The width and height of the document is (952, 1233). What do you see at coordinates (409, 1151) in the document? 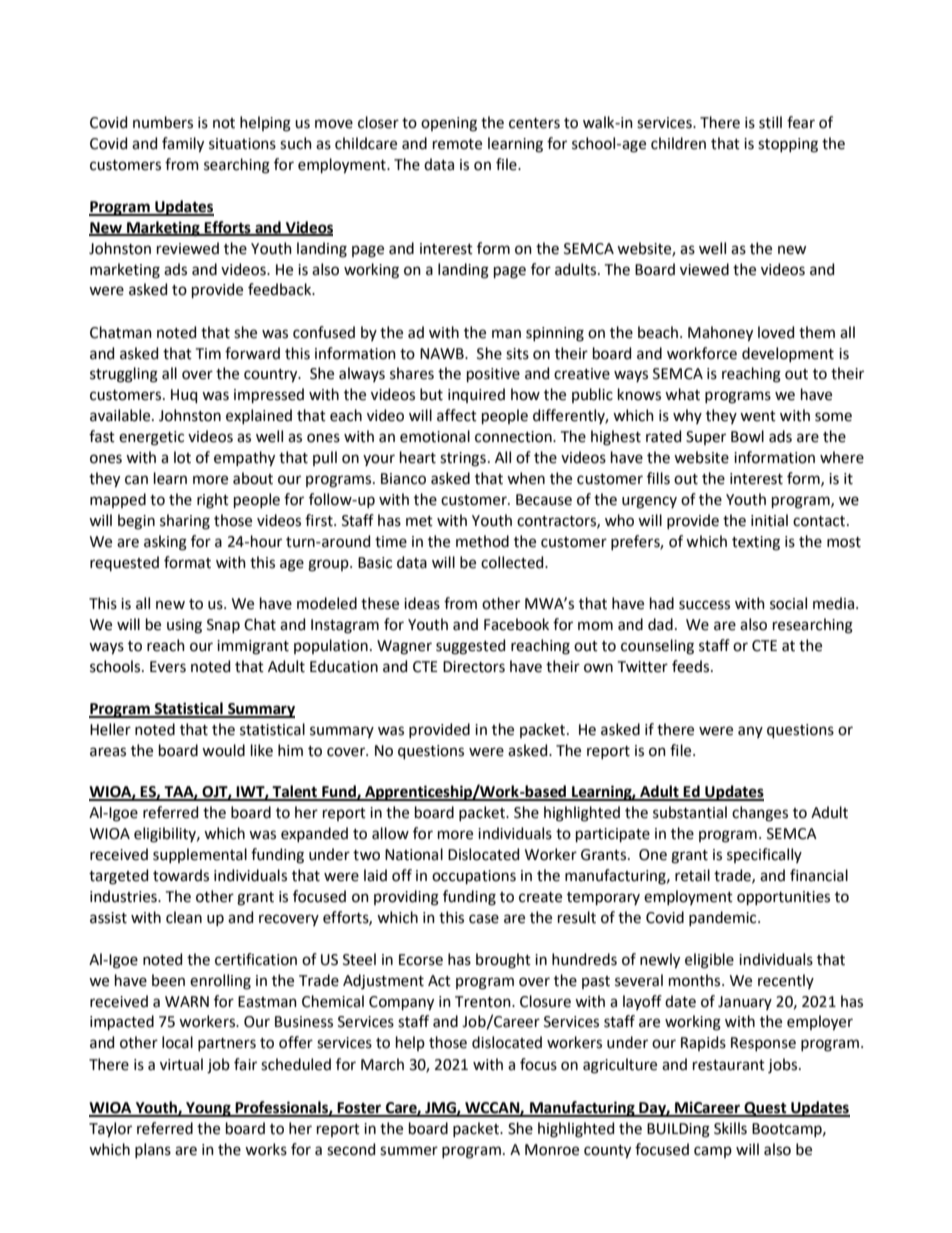
I see `summer` at bounding box center [409, 1151].
